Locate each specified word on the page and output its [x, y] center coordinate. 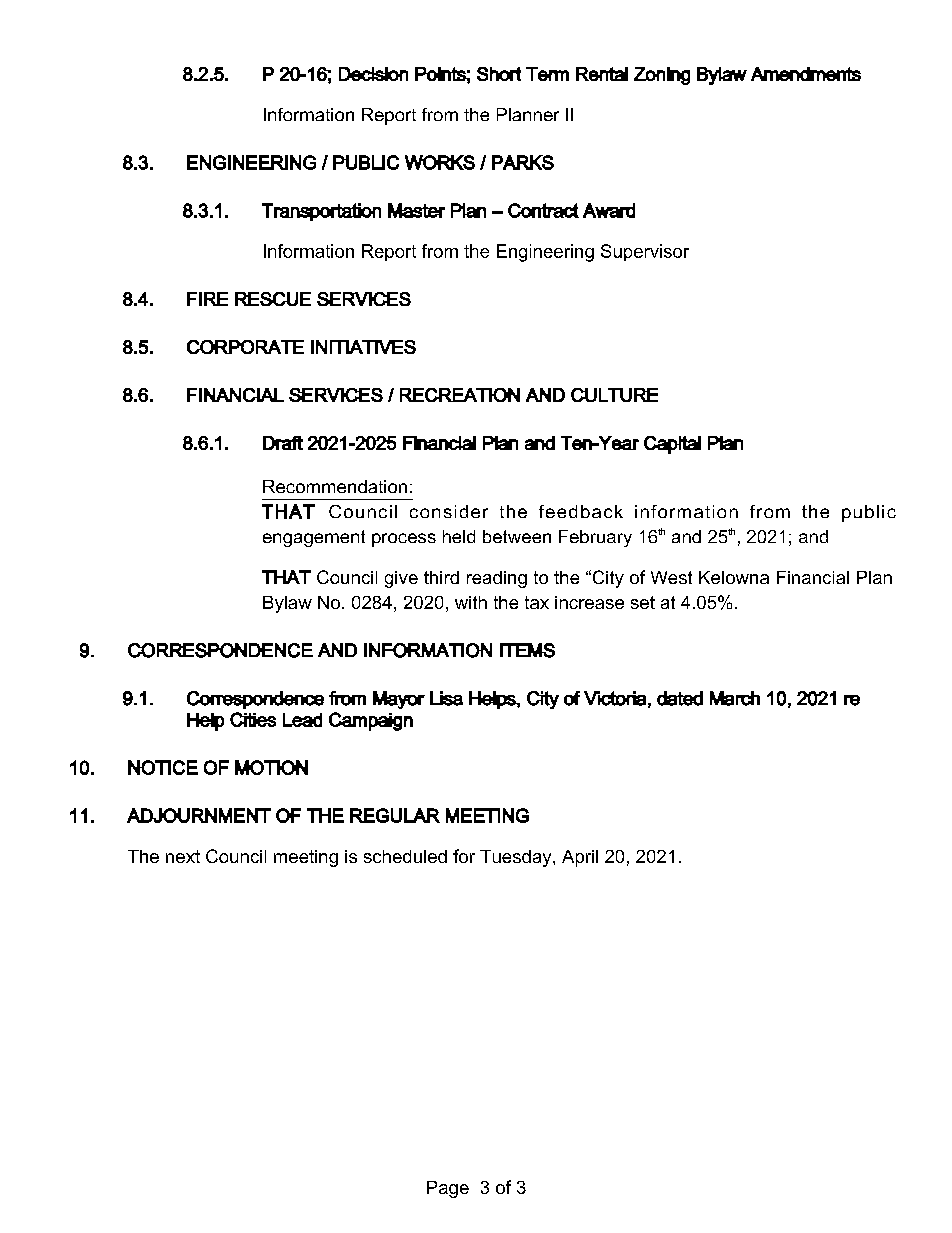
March [735, 698]
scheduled [405, 856]
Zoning [662, 76]
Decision [373, 74]
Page [448, 1189]
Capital [672, 445]
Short [499, 74]
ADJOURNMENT [199, 815]
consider [449, 511]
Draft [283, 443]
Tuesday [517, 858]
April [580, 858]
